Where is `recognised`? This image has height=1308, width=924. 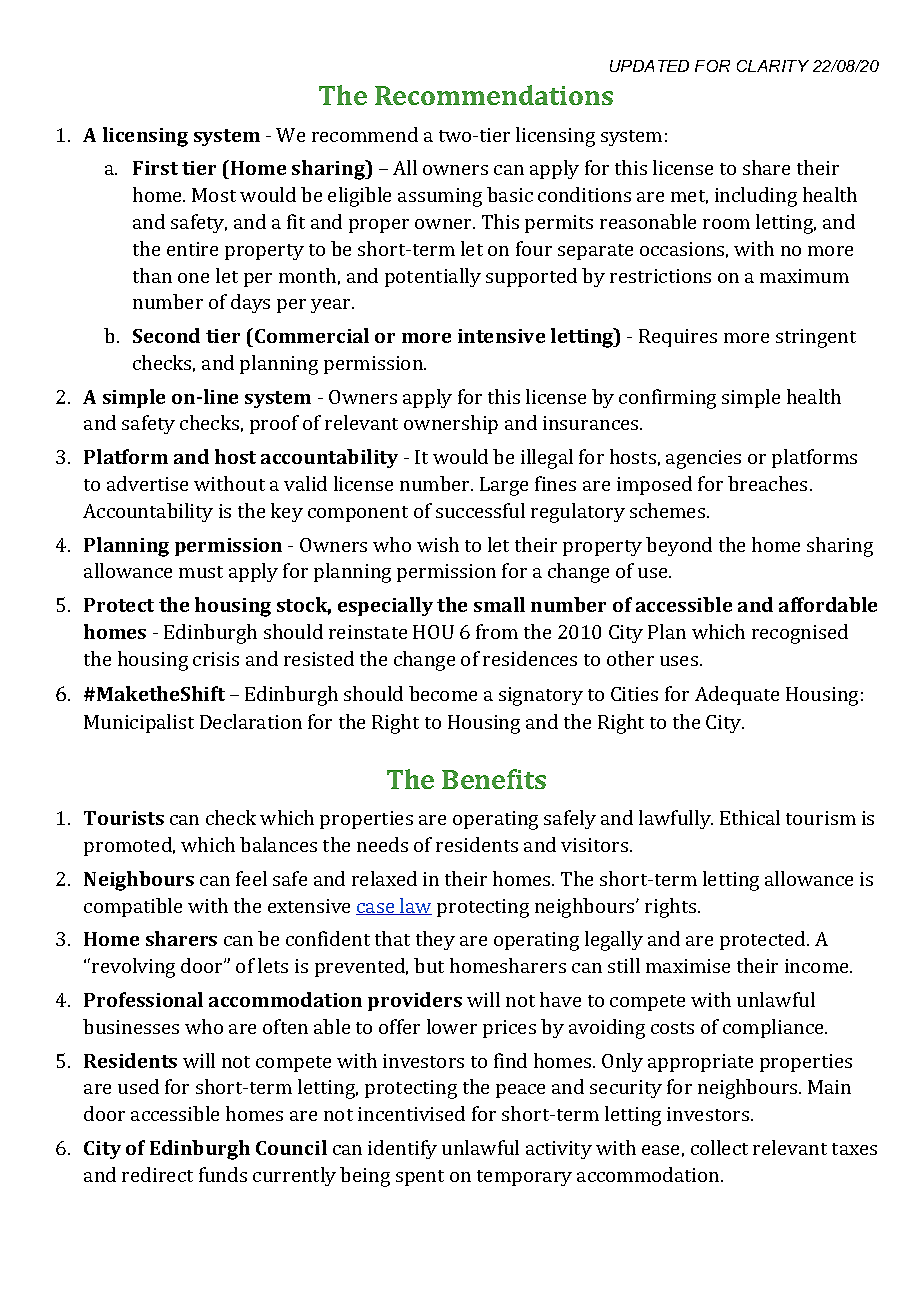
recognised is located at coordinates (800, 634).
